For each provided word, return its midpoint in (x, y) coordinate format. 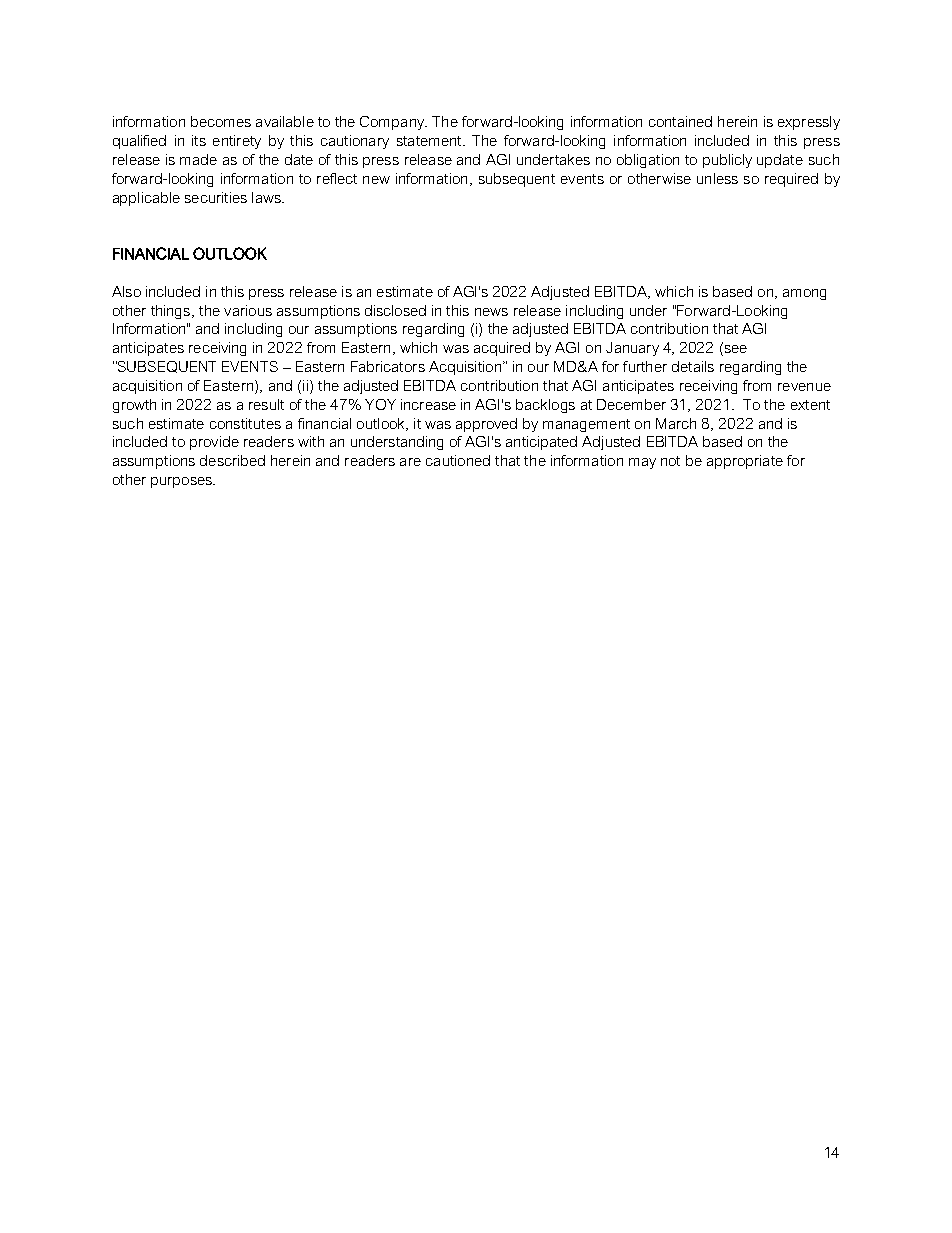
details (693, 366)
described (232, 460)
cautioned (458, 460)
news (491, 312)
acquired (502, 349)
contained (680, 121)
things (172, 312)
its (199, 140)
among (804, 294)
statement (430, 141)
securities (216, 197)
